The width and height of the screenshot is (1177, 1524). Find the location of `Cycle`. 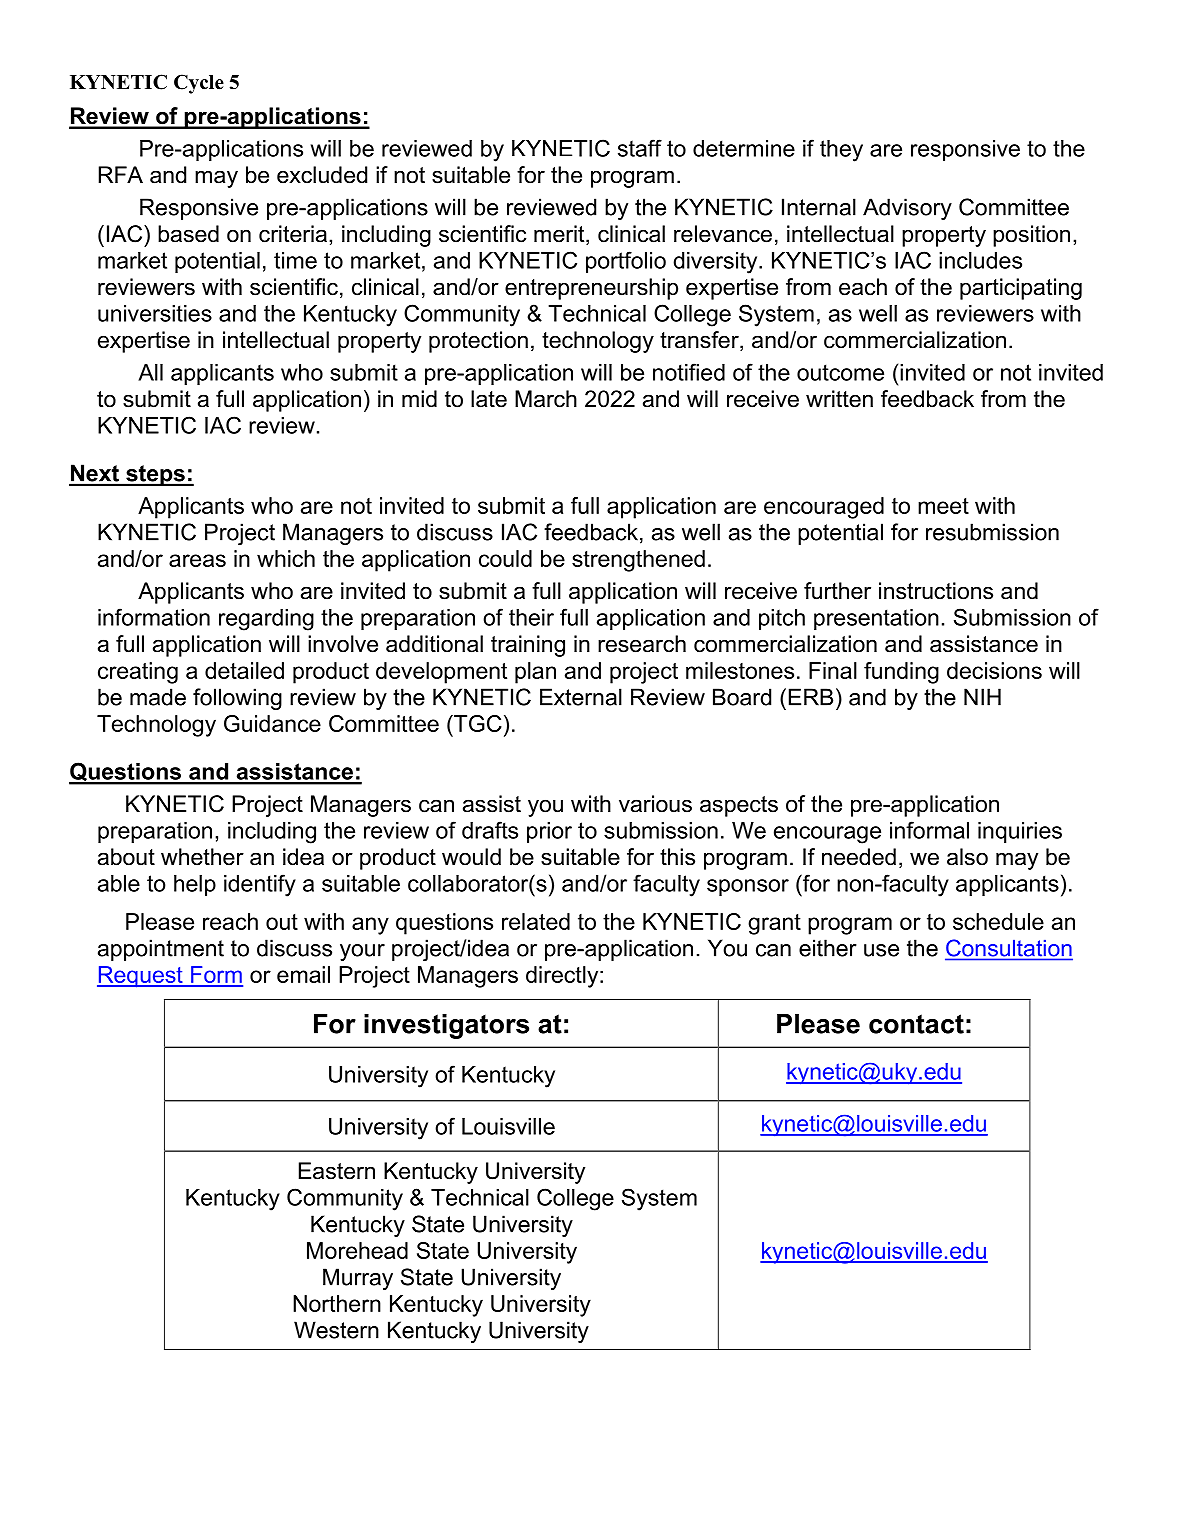

Cycle is located at coordinates (199, 84).
